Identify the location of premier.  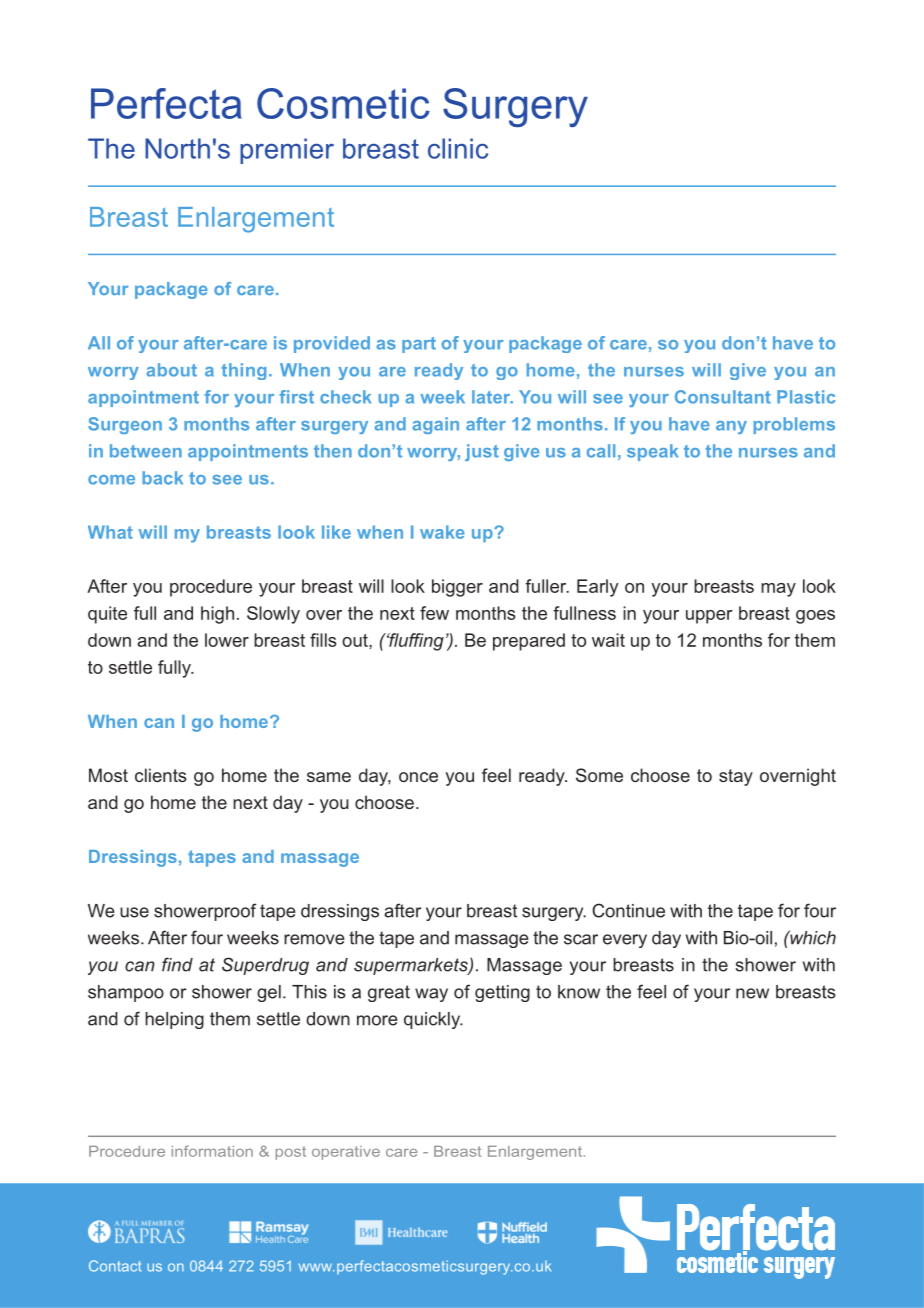
(287, 151).
